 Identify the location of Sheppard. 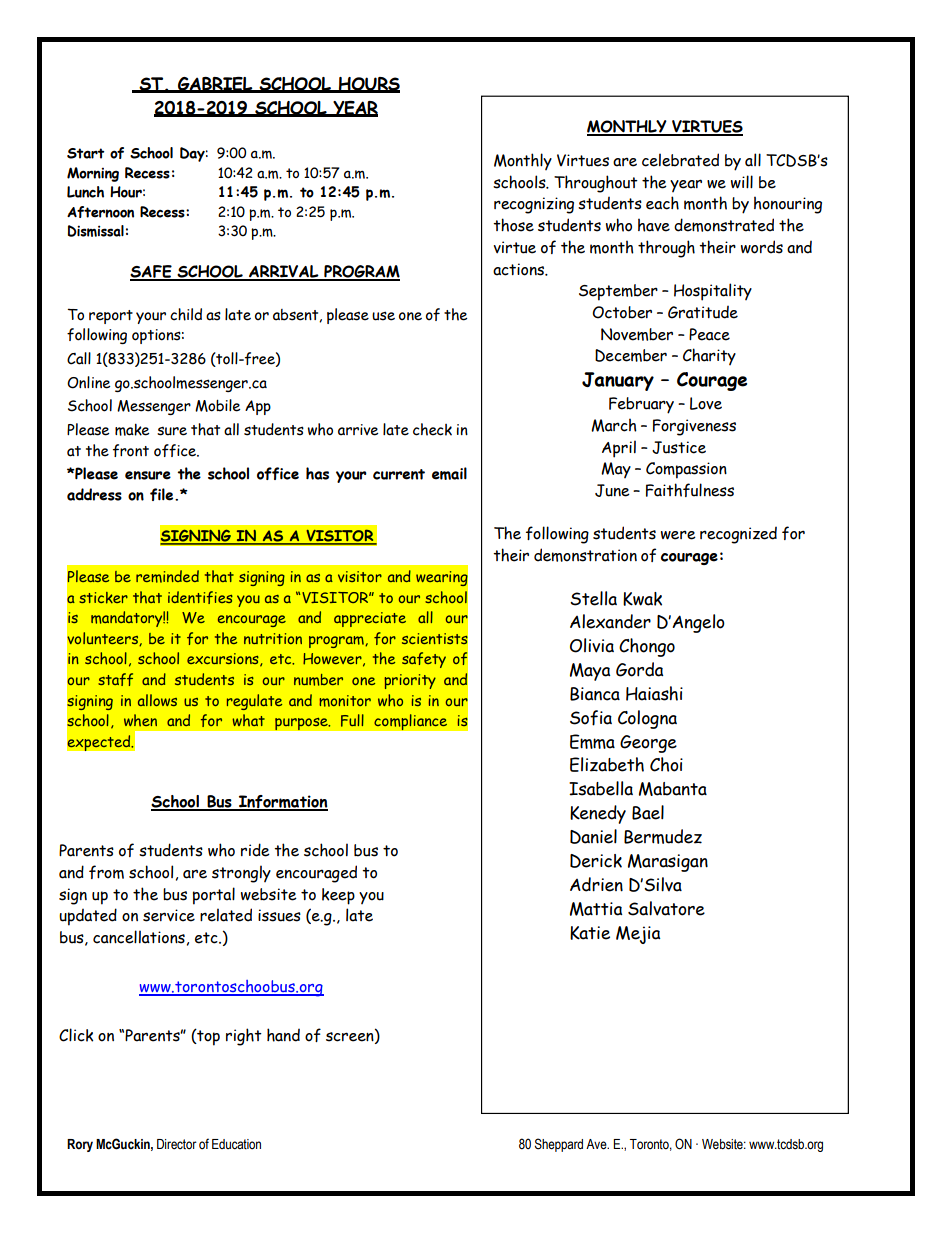
(559, 1145).
